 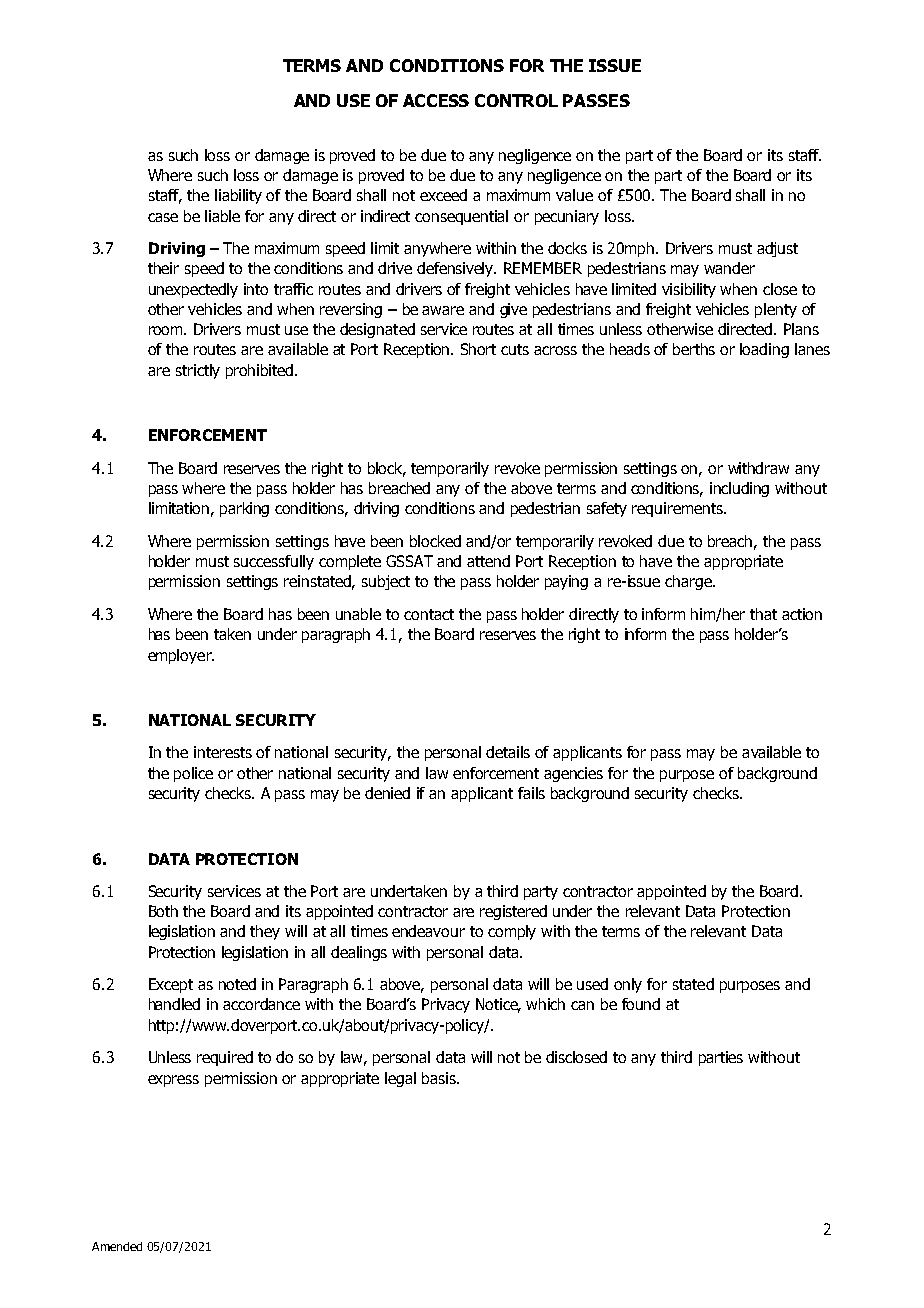 I want to click on ACCESS, so click(x=436, y=100).
